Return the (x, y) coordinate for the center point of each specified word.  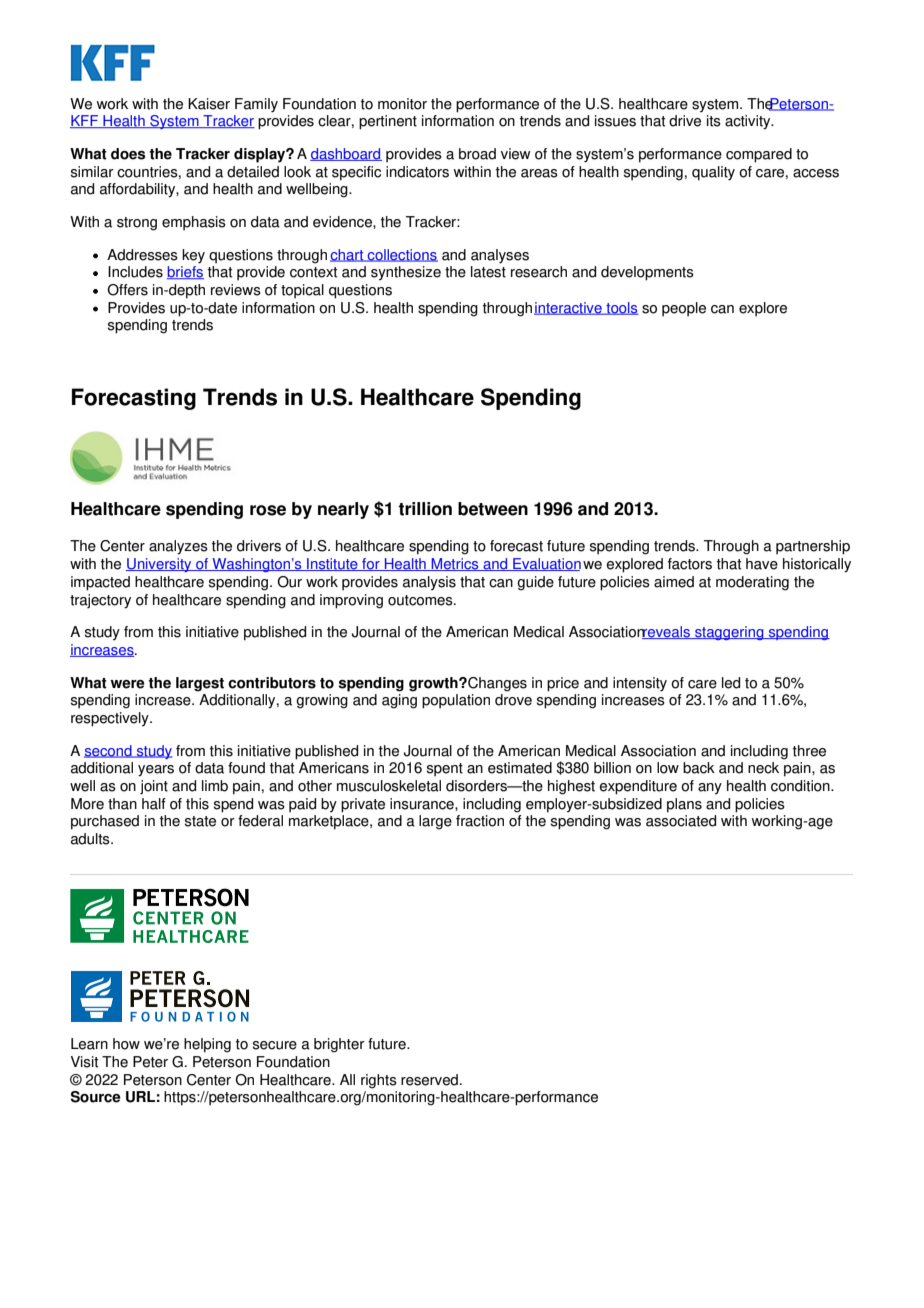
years (156, 771)
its (714, 121)
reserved (429, 1080)
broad (477, 154)
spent (445, 770)
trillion (425, 509)
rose (268, 510)
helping (207, 1045)
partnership (813, 547)
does (128, 154)
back (699, 768)
